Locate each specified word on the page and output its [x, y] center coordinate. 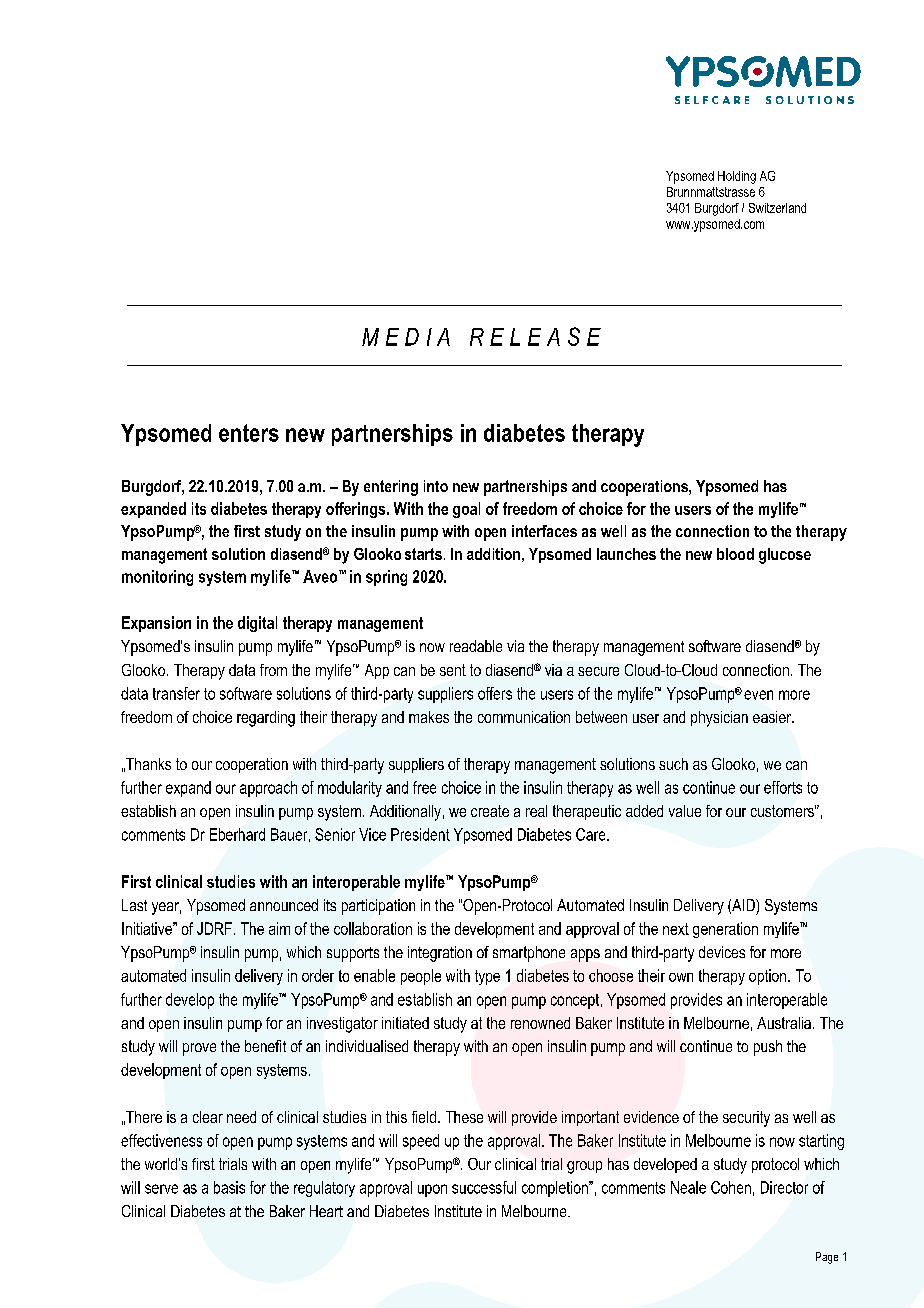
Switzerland [777, 208]
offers [495, 693]
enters [249, 433]
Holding [737, 177]
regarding [266, 719]
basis [229, 1187]
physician [719, 719]
